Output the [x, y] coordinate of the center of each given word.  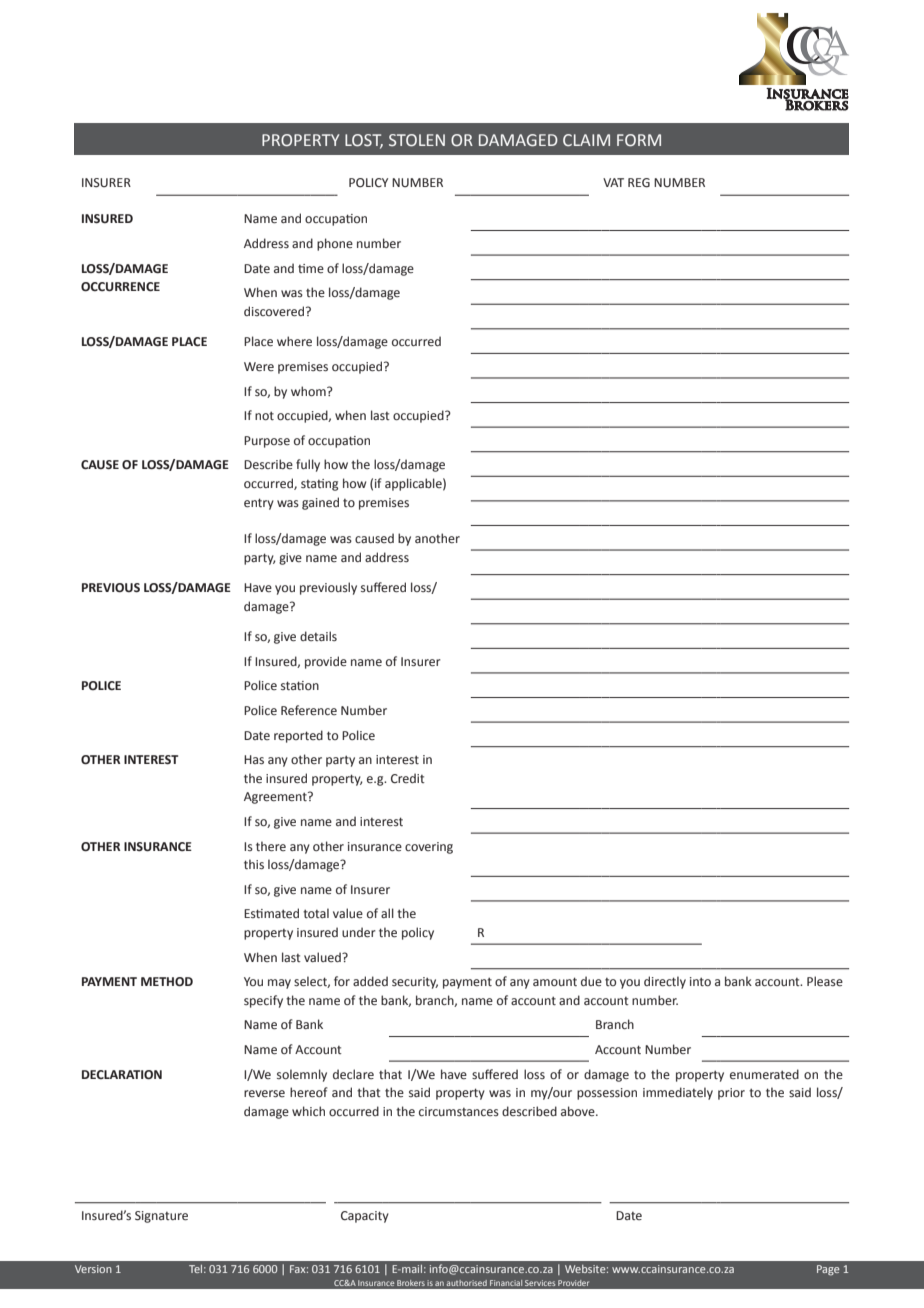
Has [254, 759]
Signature [161, 1217]
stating [319, 485]
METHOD [167, 982]
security [415, 983]
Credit [408, 778]
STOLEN [417, 140]
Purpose [267, 442]
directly [665, 982]
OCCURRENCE [120, 287]
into [700, 982]
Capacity [365, 1217]
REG [639, 183]
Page [828, 1270]
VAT [613, 182]
